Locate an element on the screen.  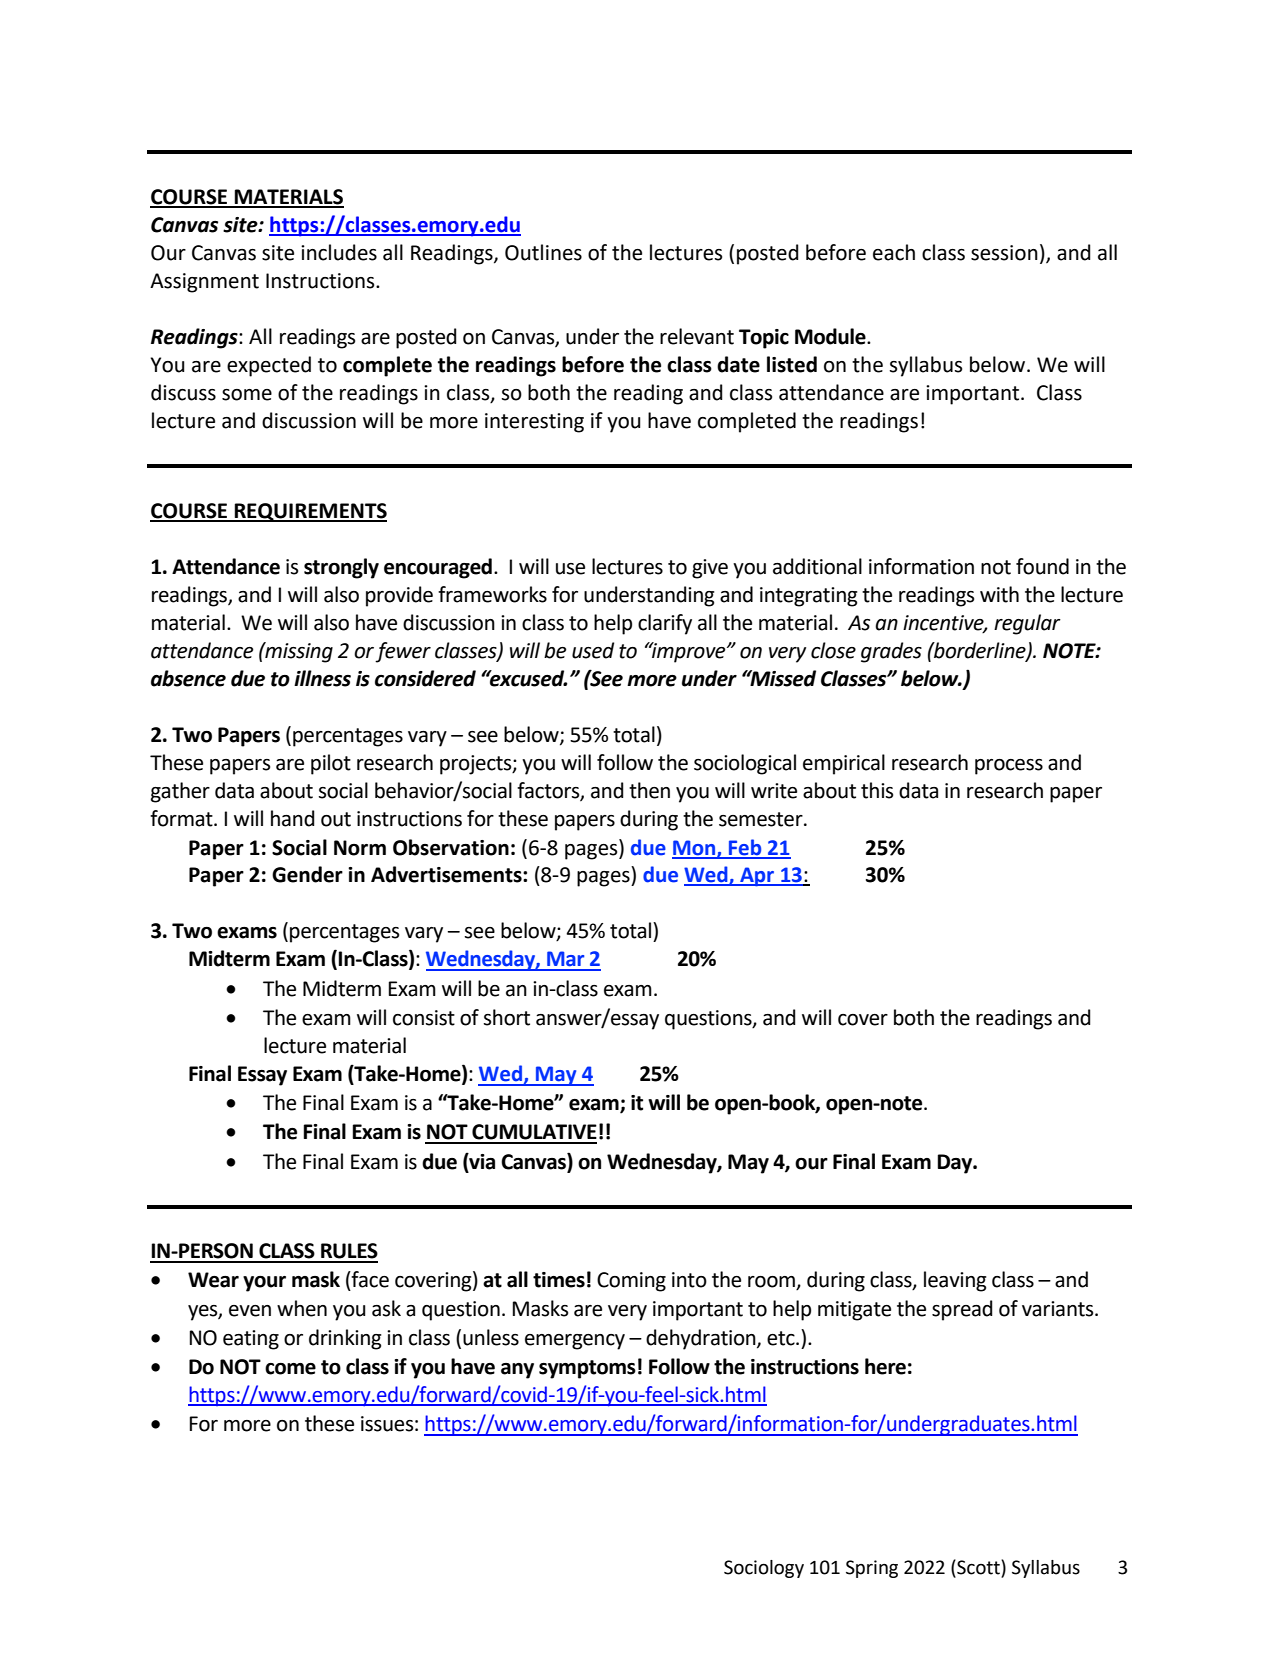
come is located at coordinates (290, 1369).
